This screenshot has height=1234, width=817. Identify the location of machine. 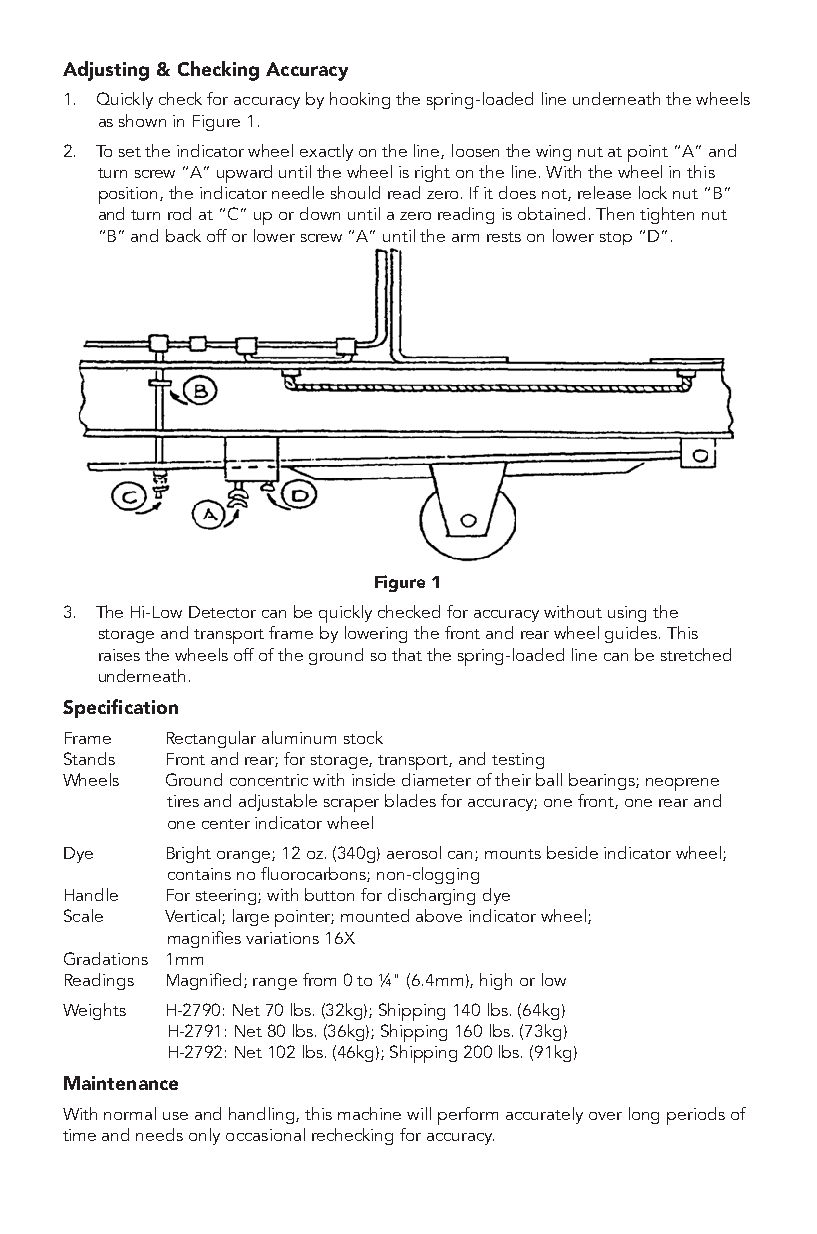
(369, 1113).
